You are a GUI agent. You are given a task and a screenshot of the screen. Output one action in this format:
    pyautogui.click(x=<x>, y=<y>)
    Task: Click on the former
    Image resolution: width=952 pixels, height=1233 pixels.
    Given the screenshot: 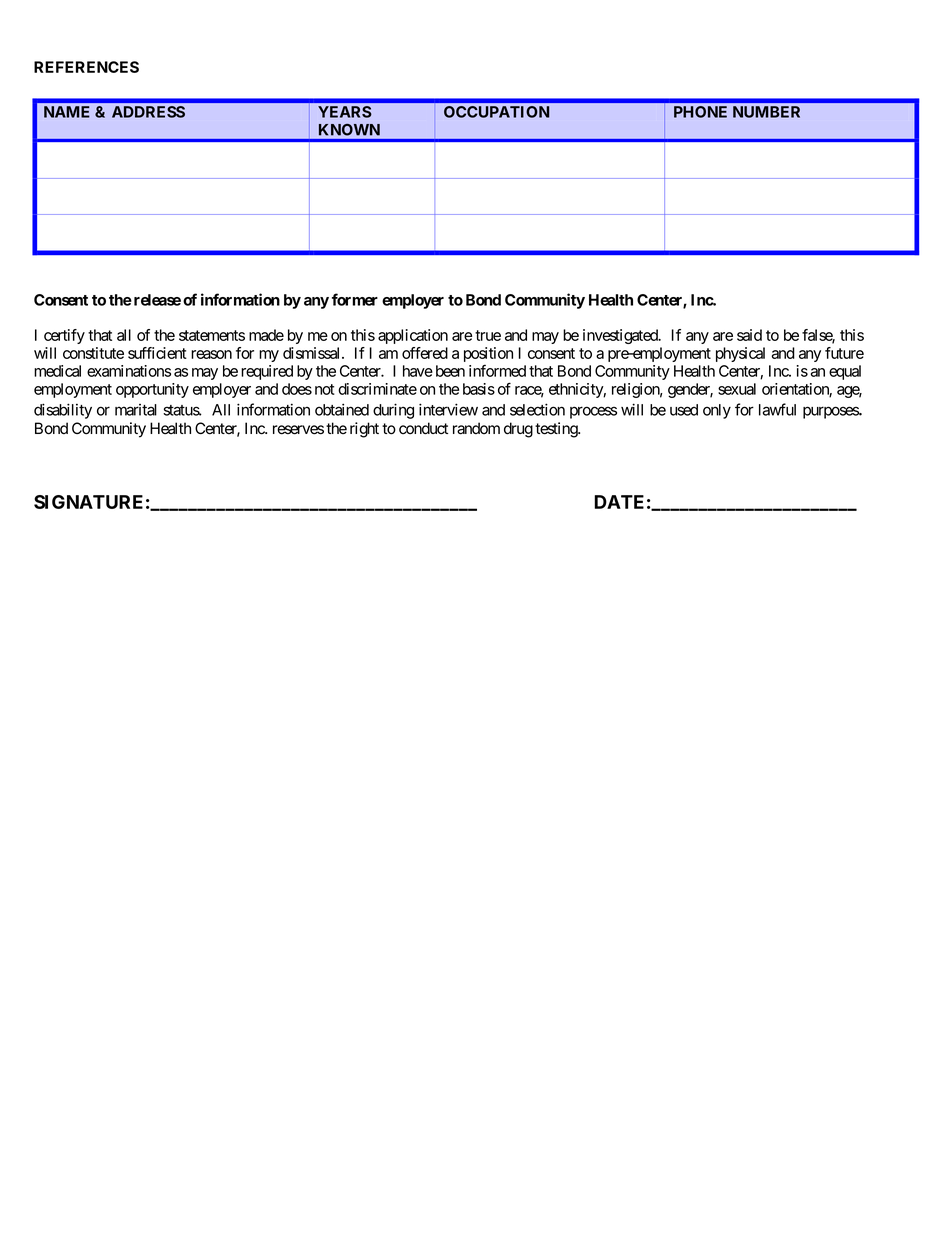 What is the action you would take?
    pyautogui.click(x=355, y=299)
